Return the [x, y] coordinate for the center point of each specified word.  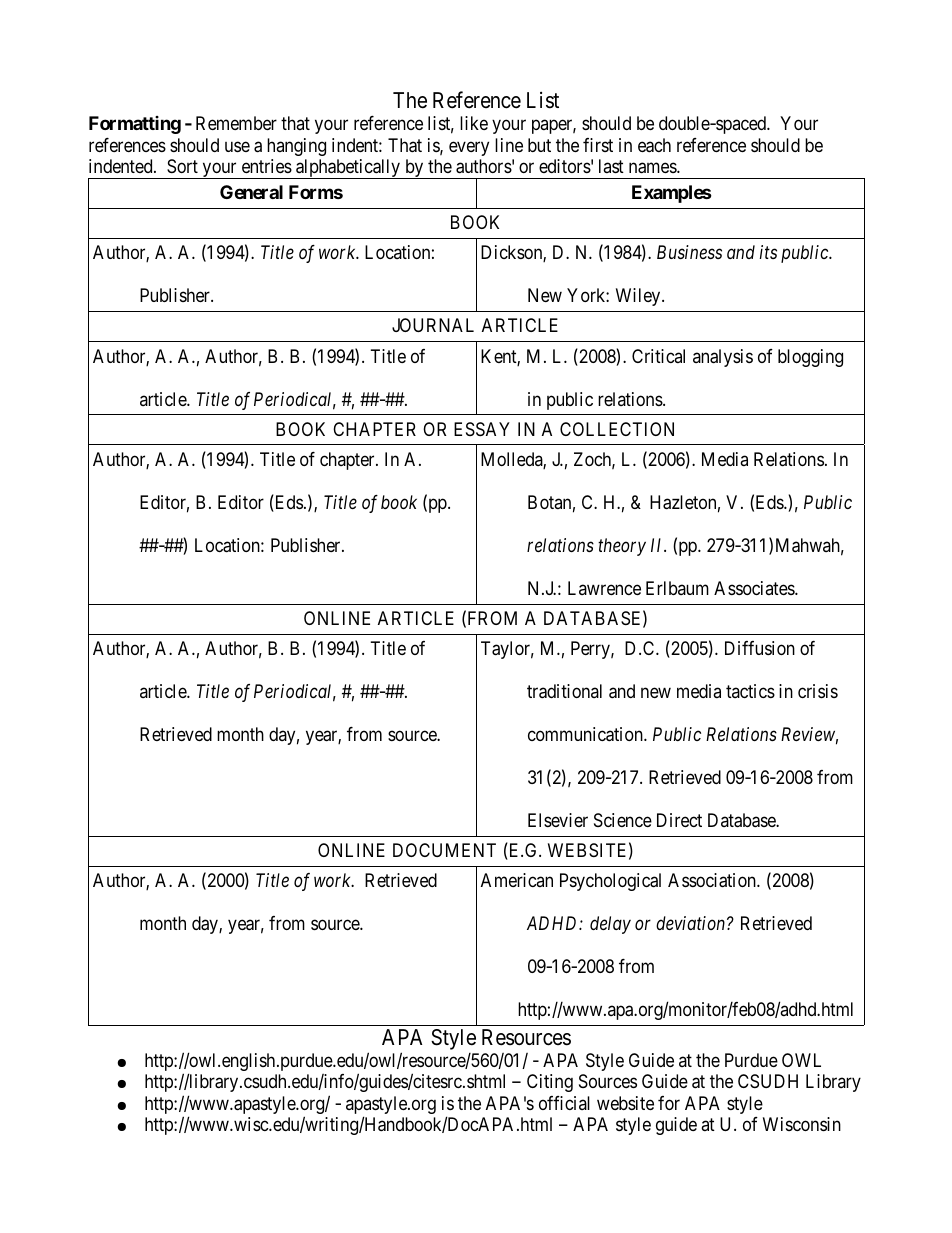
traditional [564, 691]
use [237, 146]
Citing [550, 1083]
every [469, 148]
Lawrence [604, 588]
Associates [755, 588]
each [654, 145]
